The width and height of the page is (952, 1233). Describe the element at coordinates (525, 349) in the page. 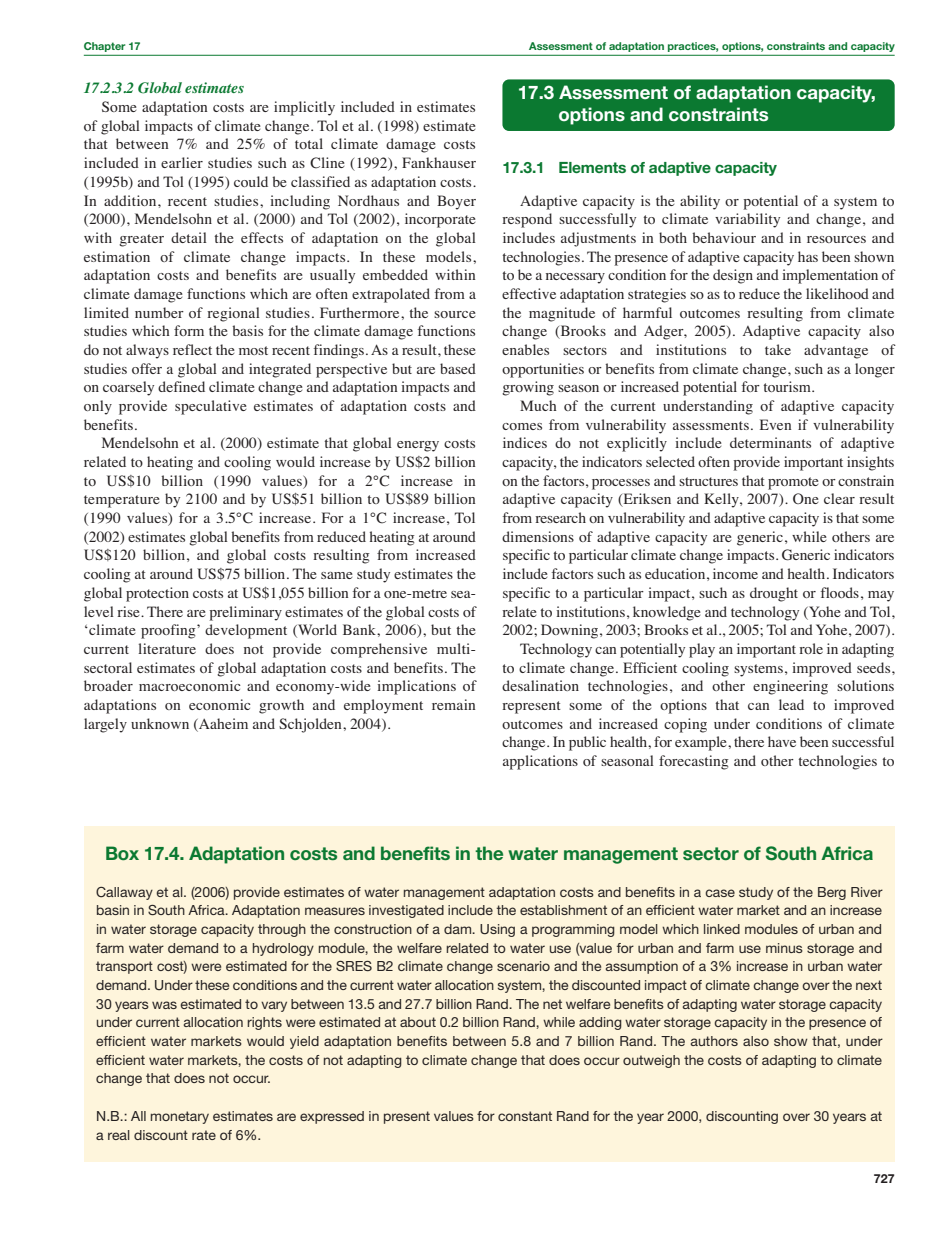

I see `enables` at that location.
